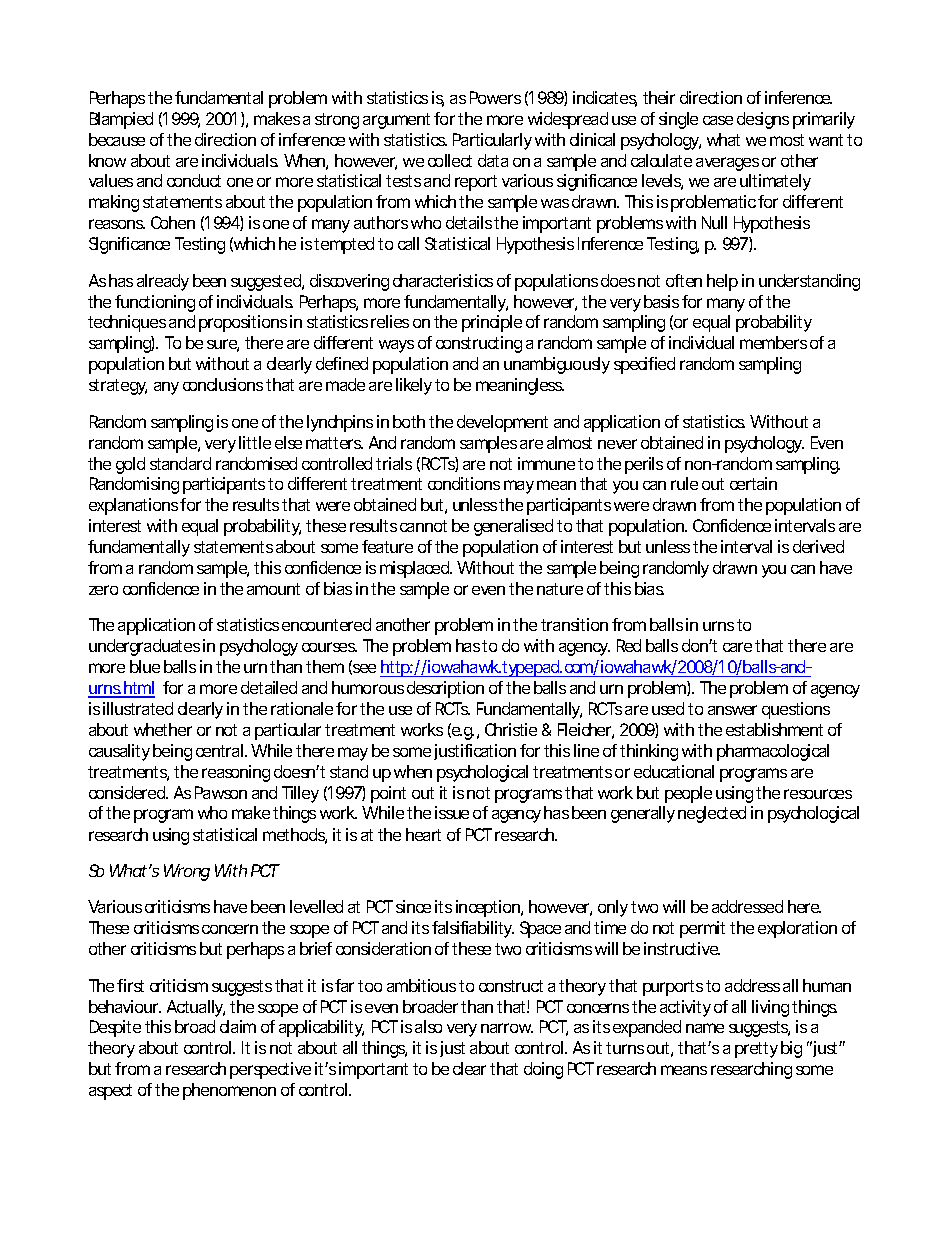 The height and width of the screenshot is (1233, 952). Describe the element at coordinates (117, 139) in the screenshot. I see `because` at that location.
